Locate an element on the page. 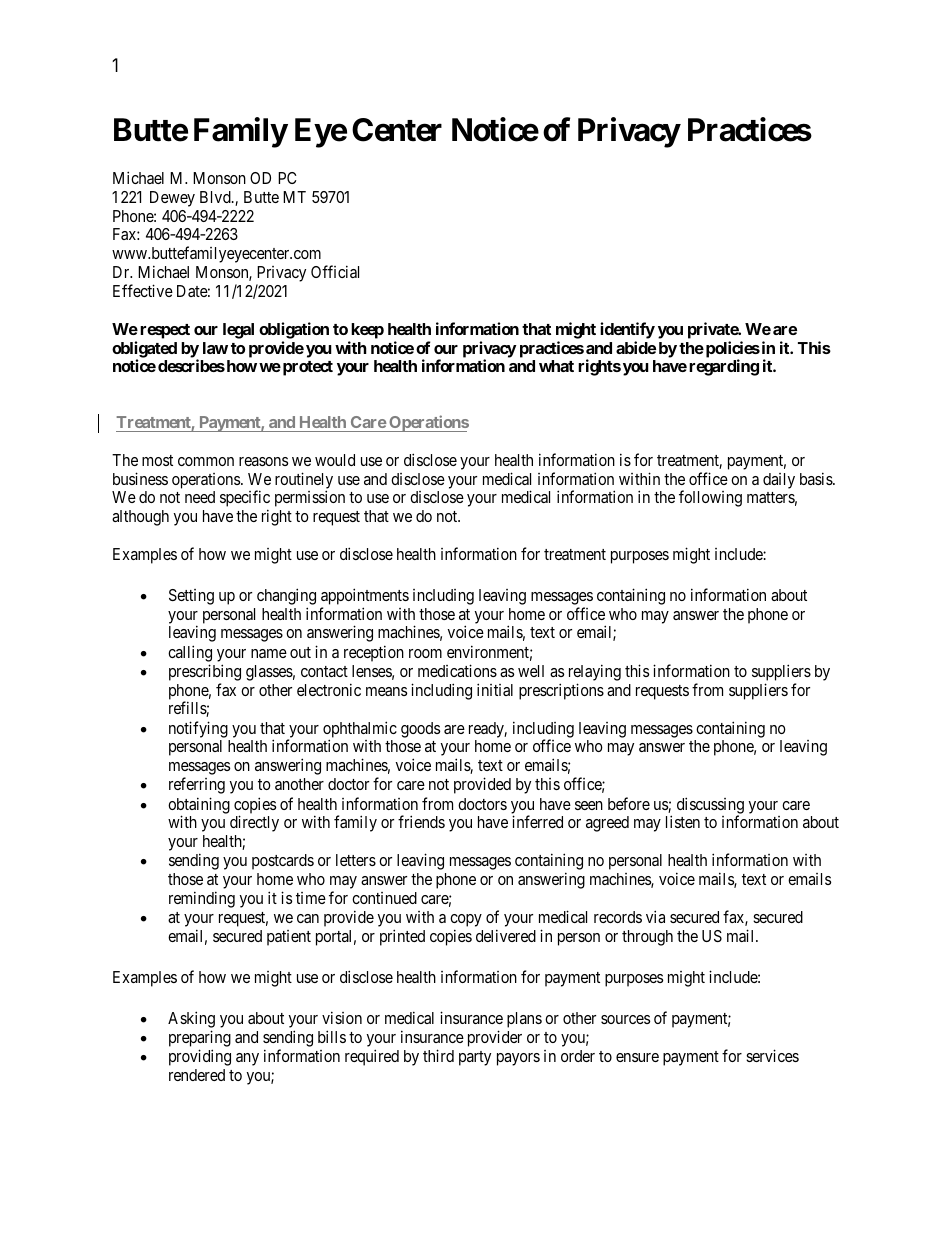 This page has width=952, height=1233. providing is located at coordinates (200, 1057).
